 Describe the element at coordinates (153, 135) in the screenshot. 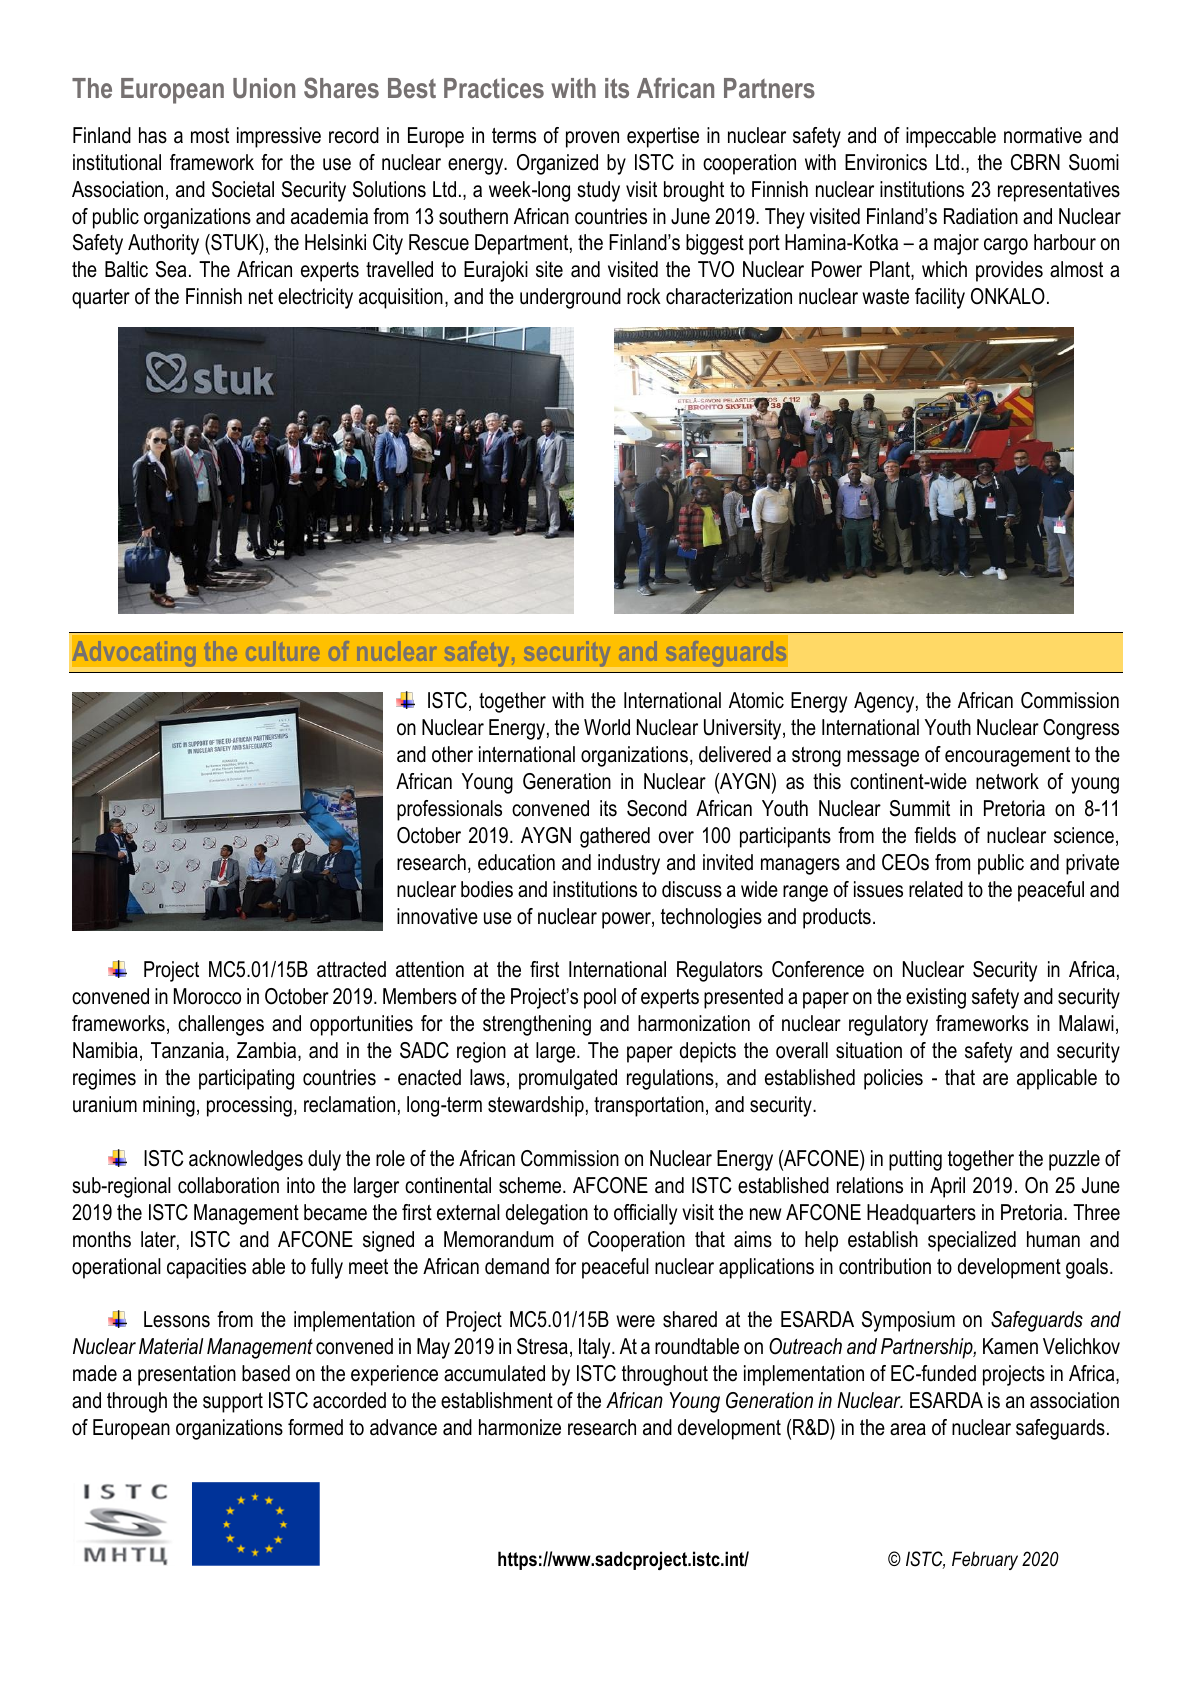

I see `has` at that location.
